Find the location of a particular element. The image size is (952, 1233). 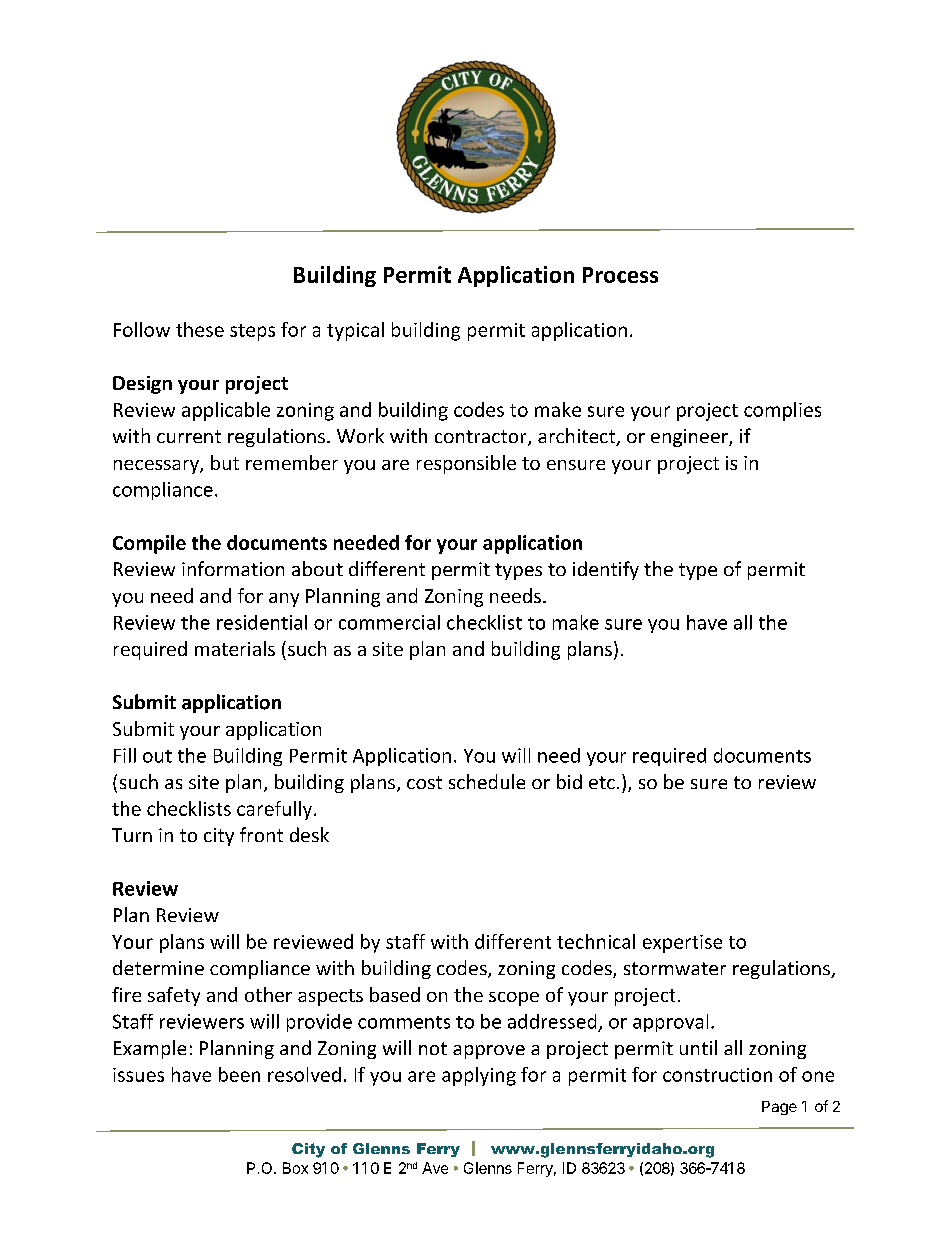

Process is located at coordinates (620, 275).
